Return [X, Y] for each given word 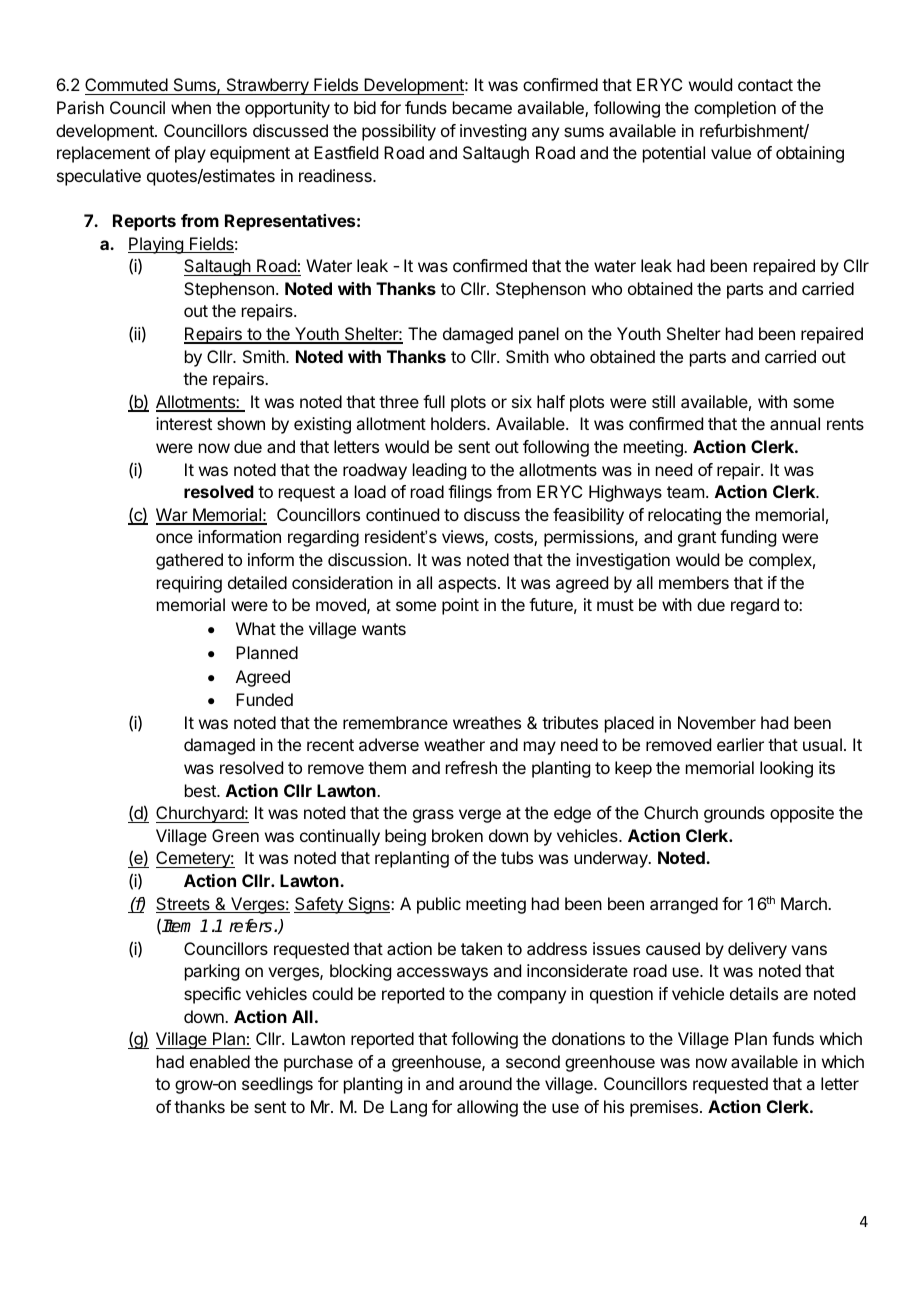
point [460, 606]
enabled [220, 1061]
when [191, 107]
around [485, 1083]
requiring [189, 584]
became [482, 107]
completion [735, 109]
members [694, 582]
